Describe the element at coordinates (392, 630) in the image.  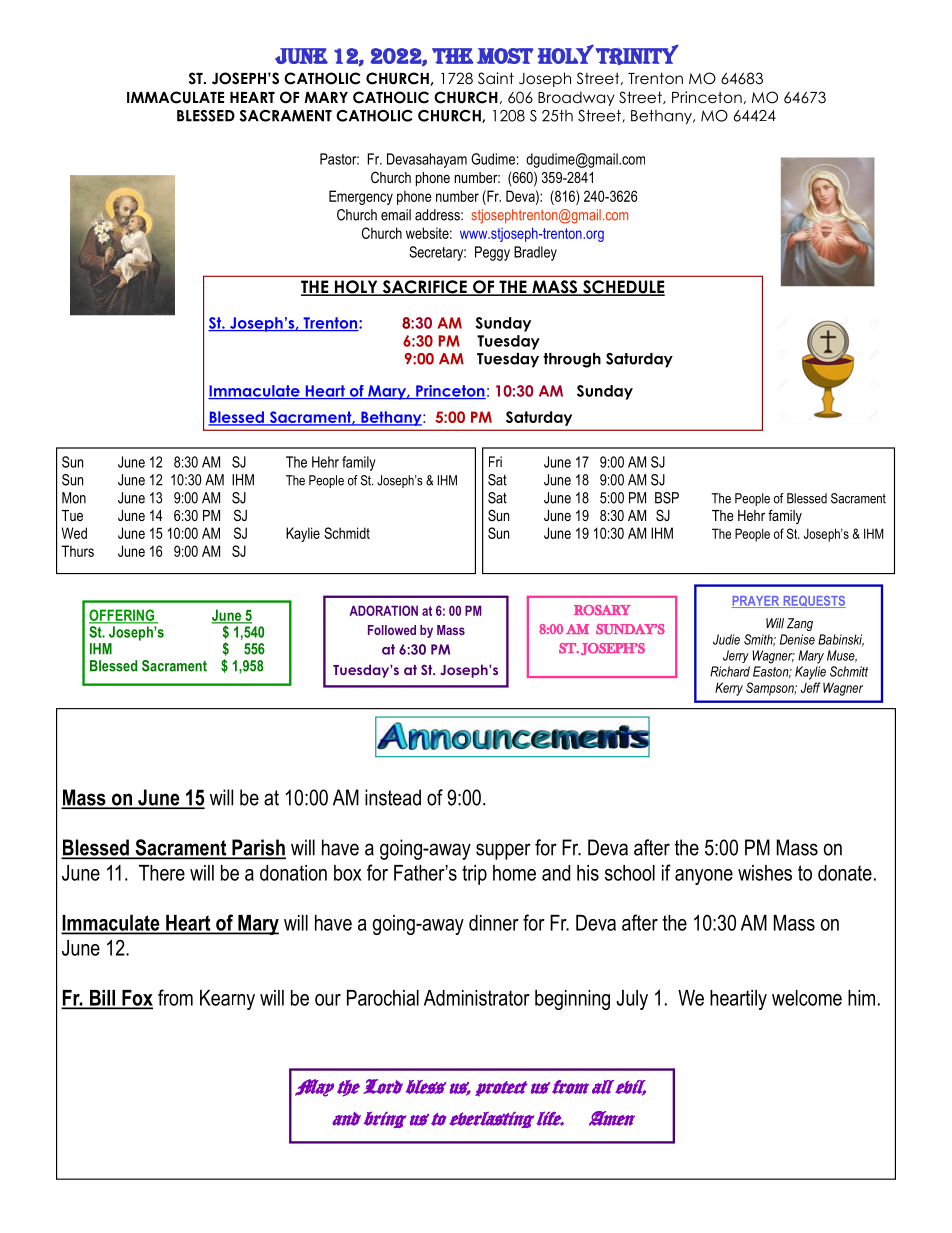
I see `Followed` at that location.
